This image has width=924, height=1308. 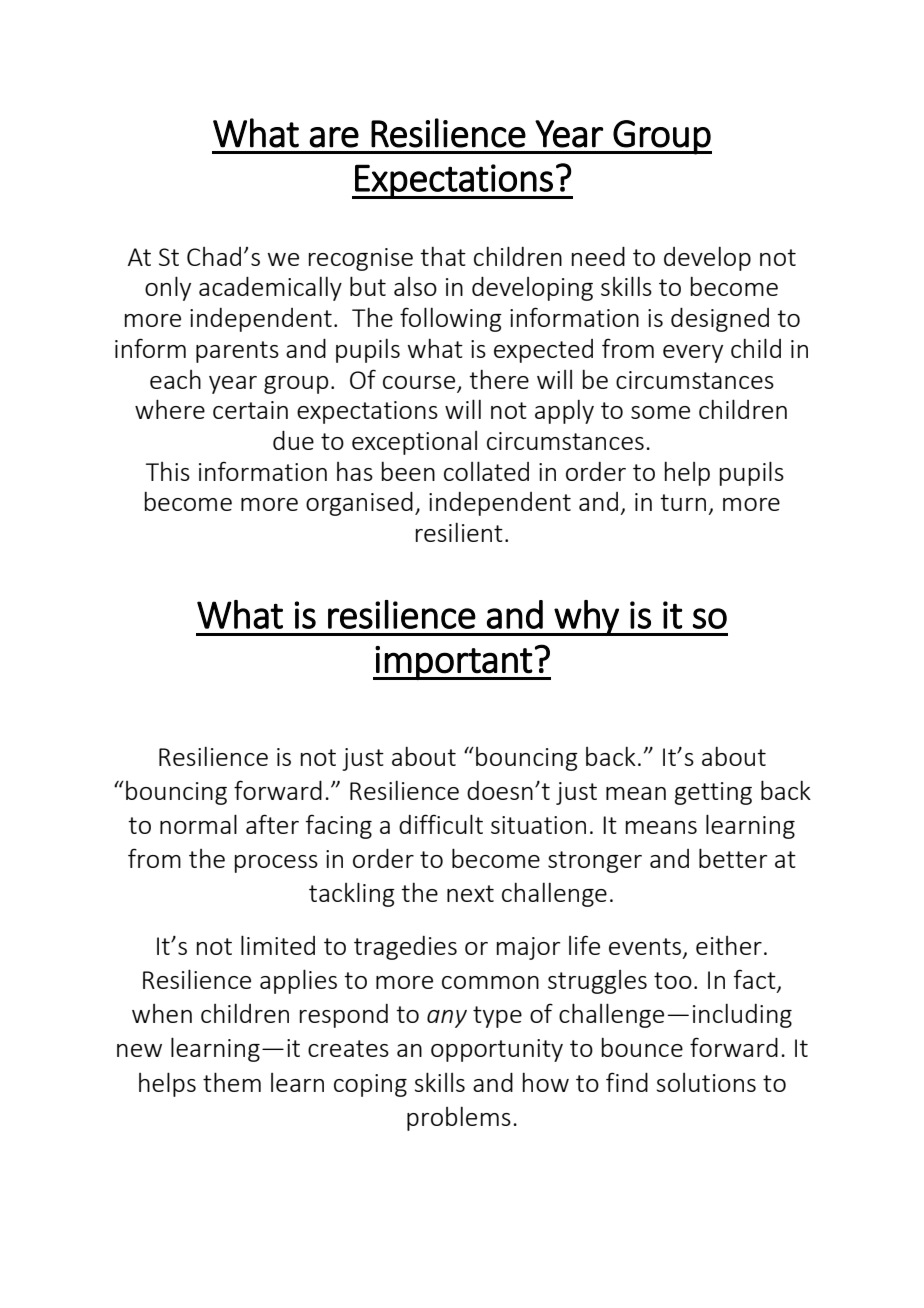 I want to click on difficult, so click(x=441, y=824).
